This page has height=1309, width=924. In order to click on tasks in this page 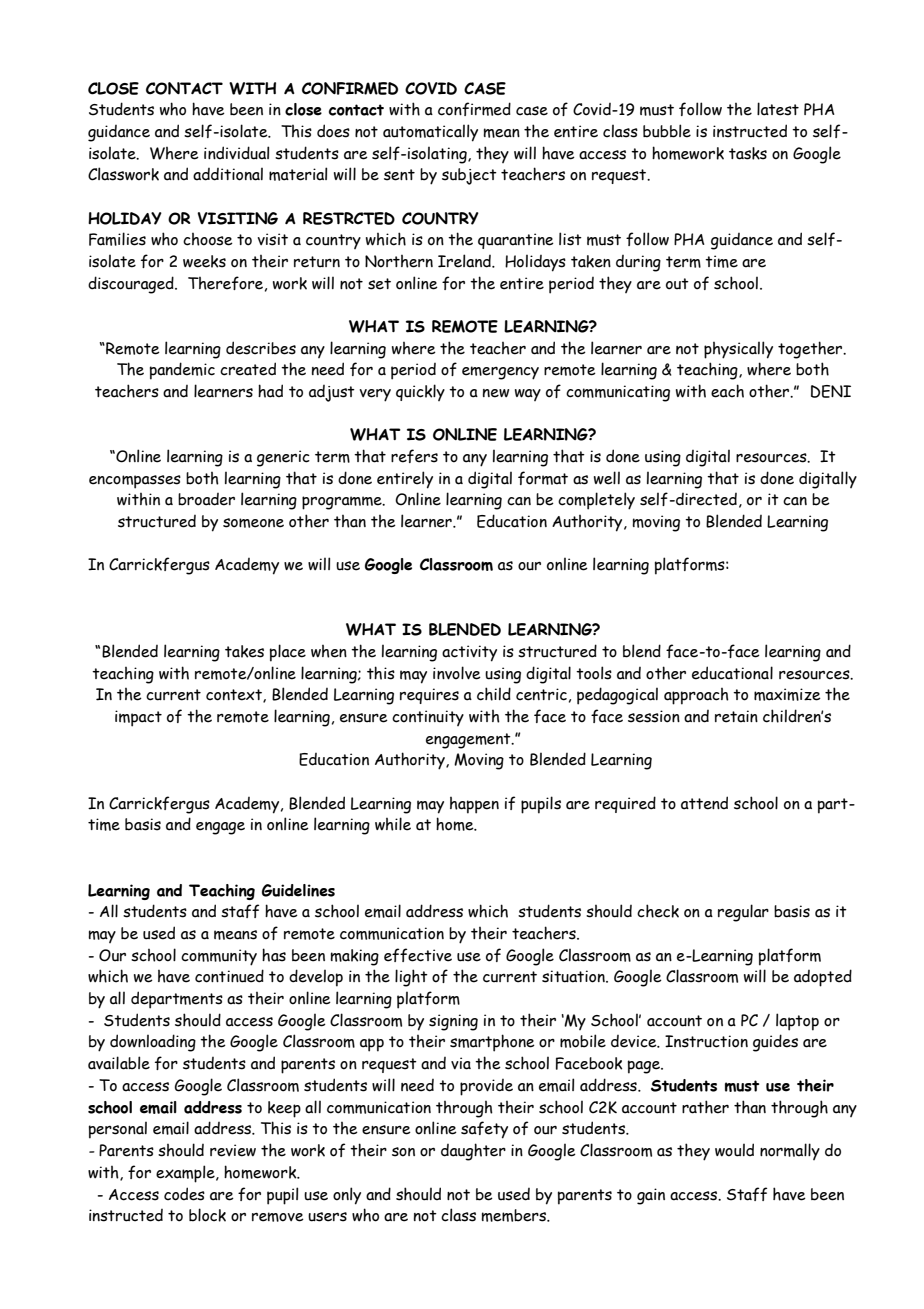, I will do `click(748, 153)`.
